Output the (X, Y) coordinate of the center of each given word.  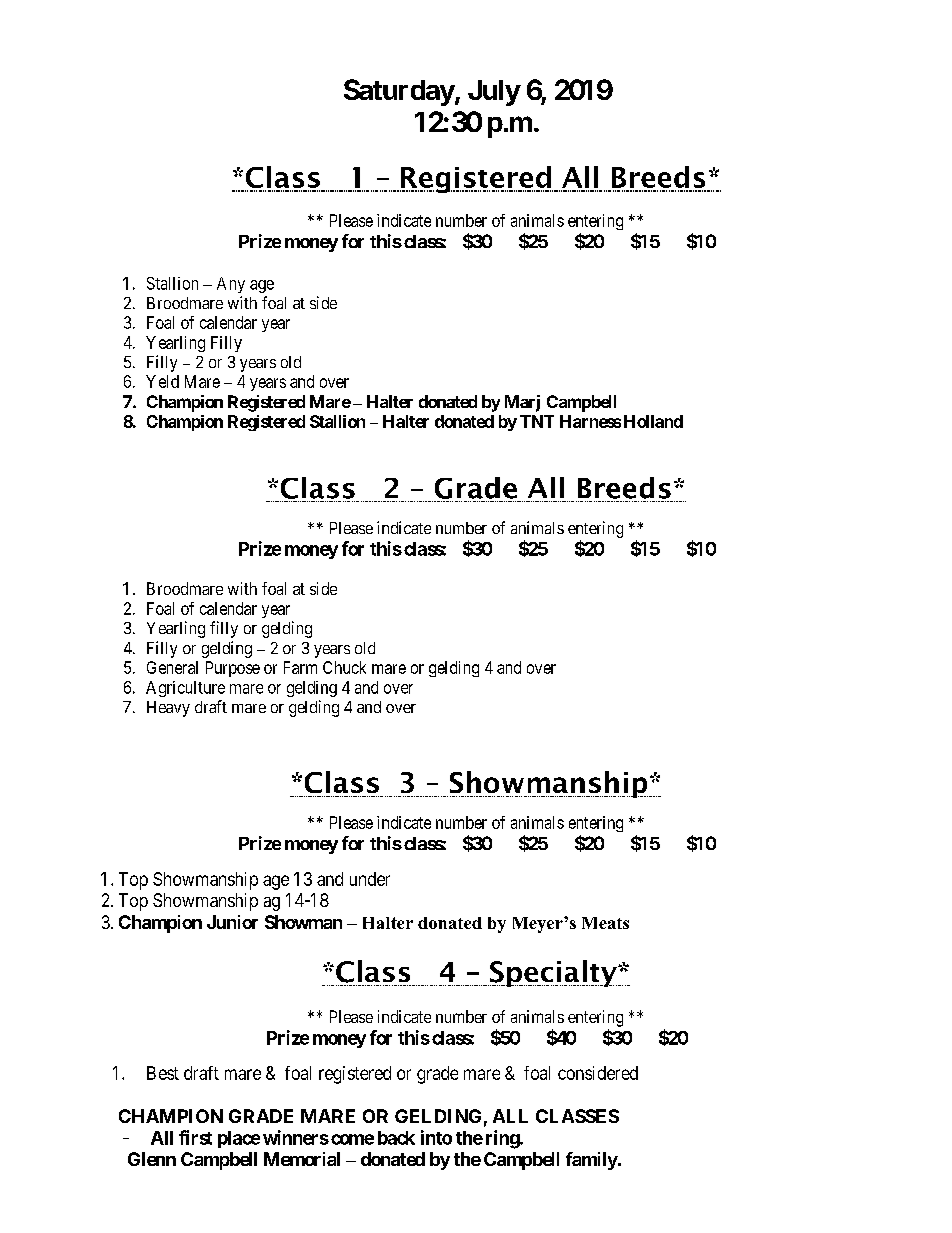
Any (231, 285)
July (494, 93)
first (195, 1137)
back (396, 1138)
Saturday (399, 92)
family (592, 1161)
